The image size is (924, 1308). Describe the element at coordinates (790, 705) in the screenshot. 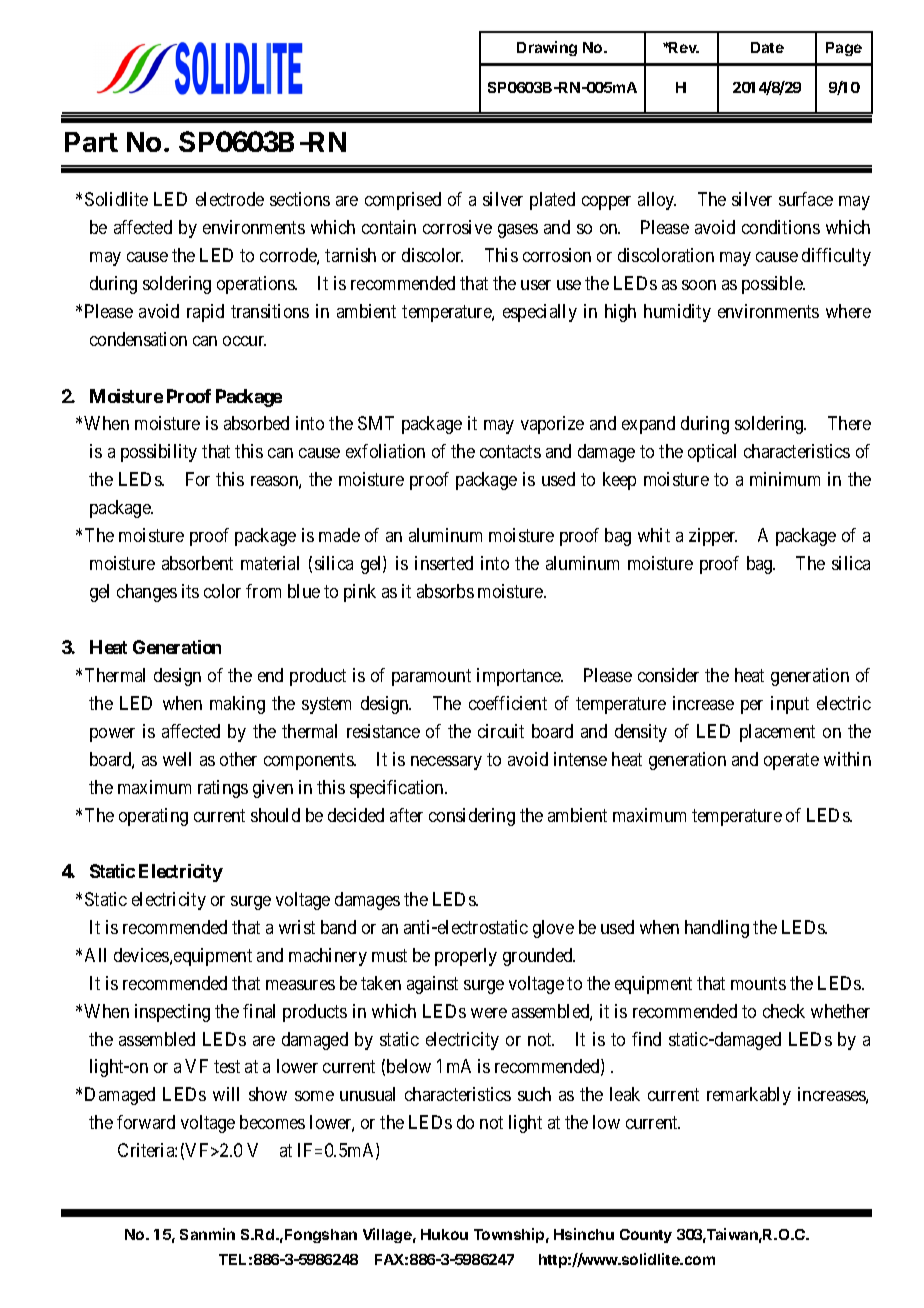

I see `input` at that location.
